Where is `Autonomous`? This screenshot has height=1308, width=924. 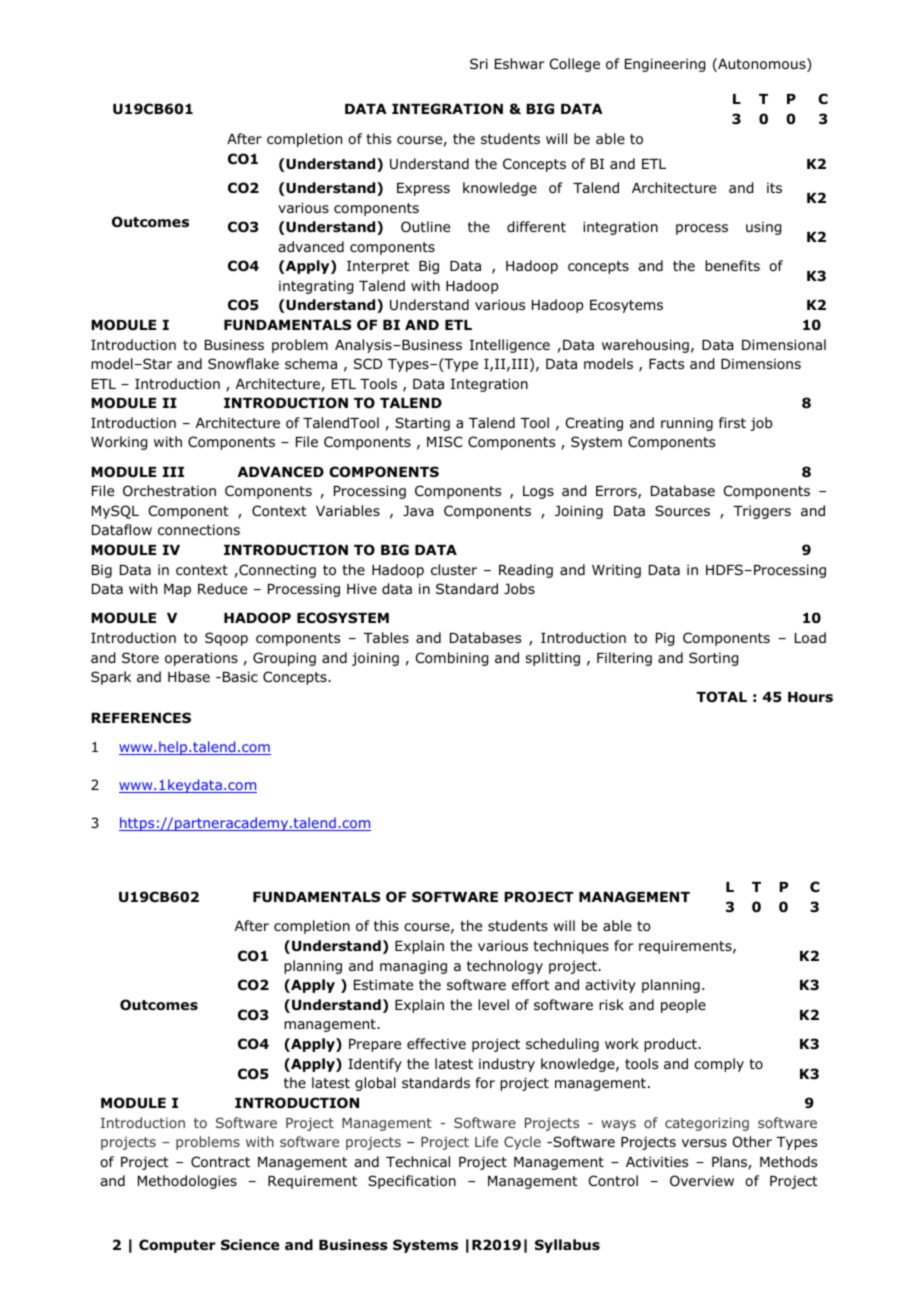 Autonomous is located at coordinates (762, 65).
